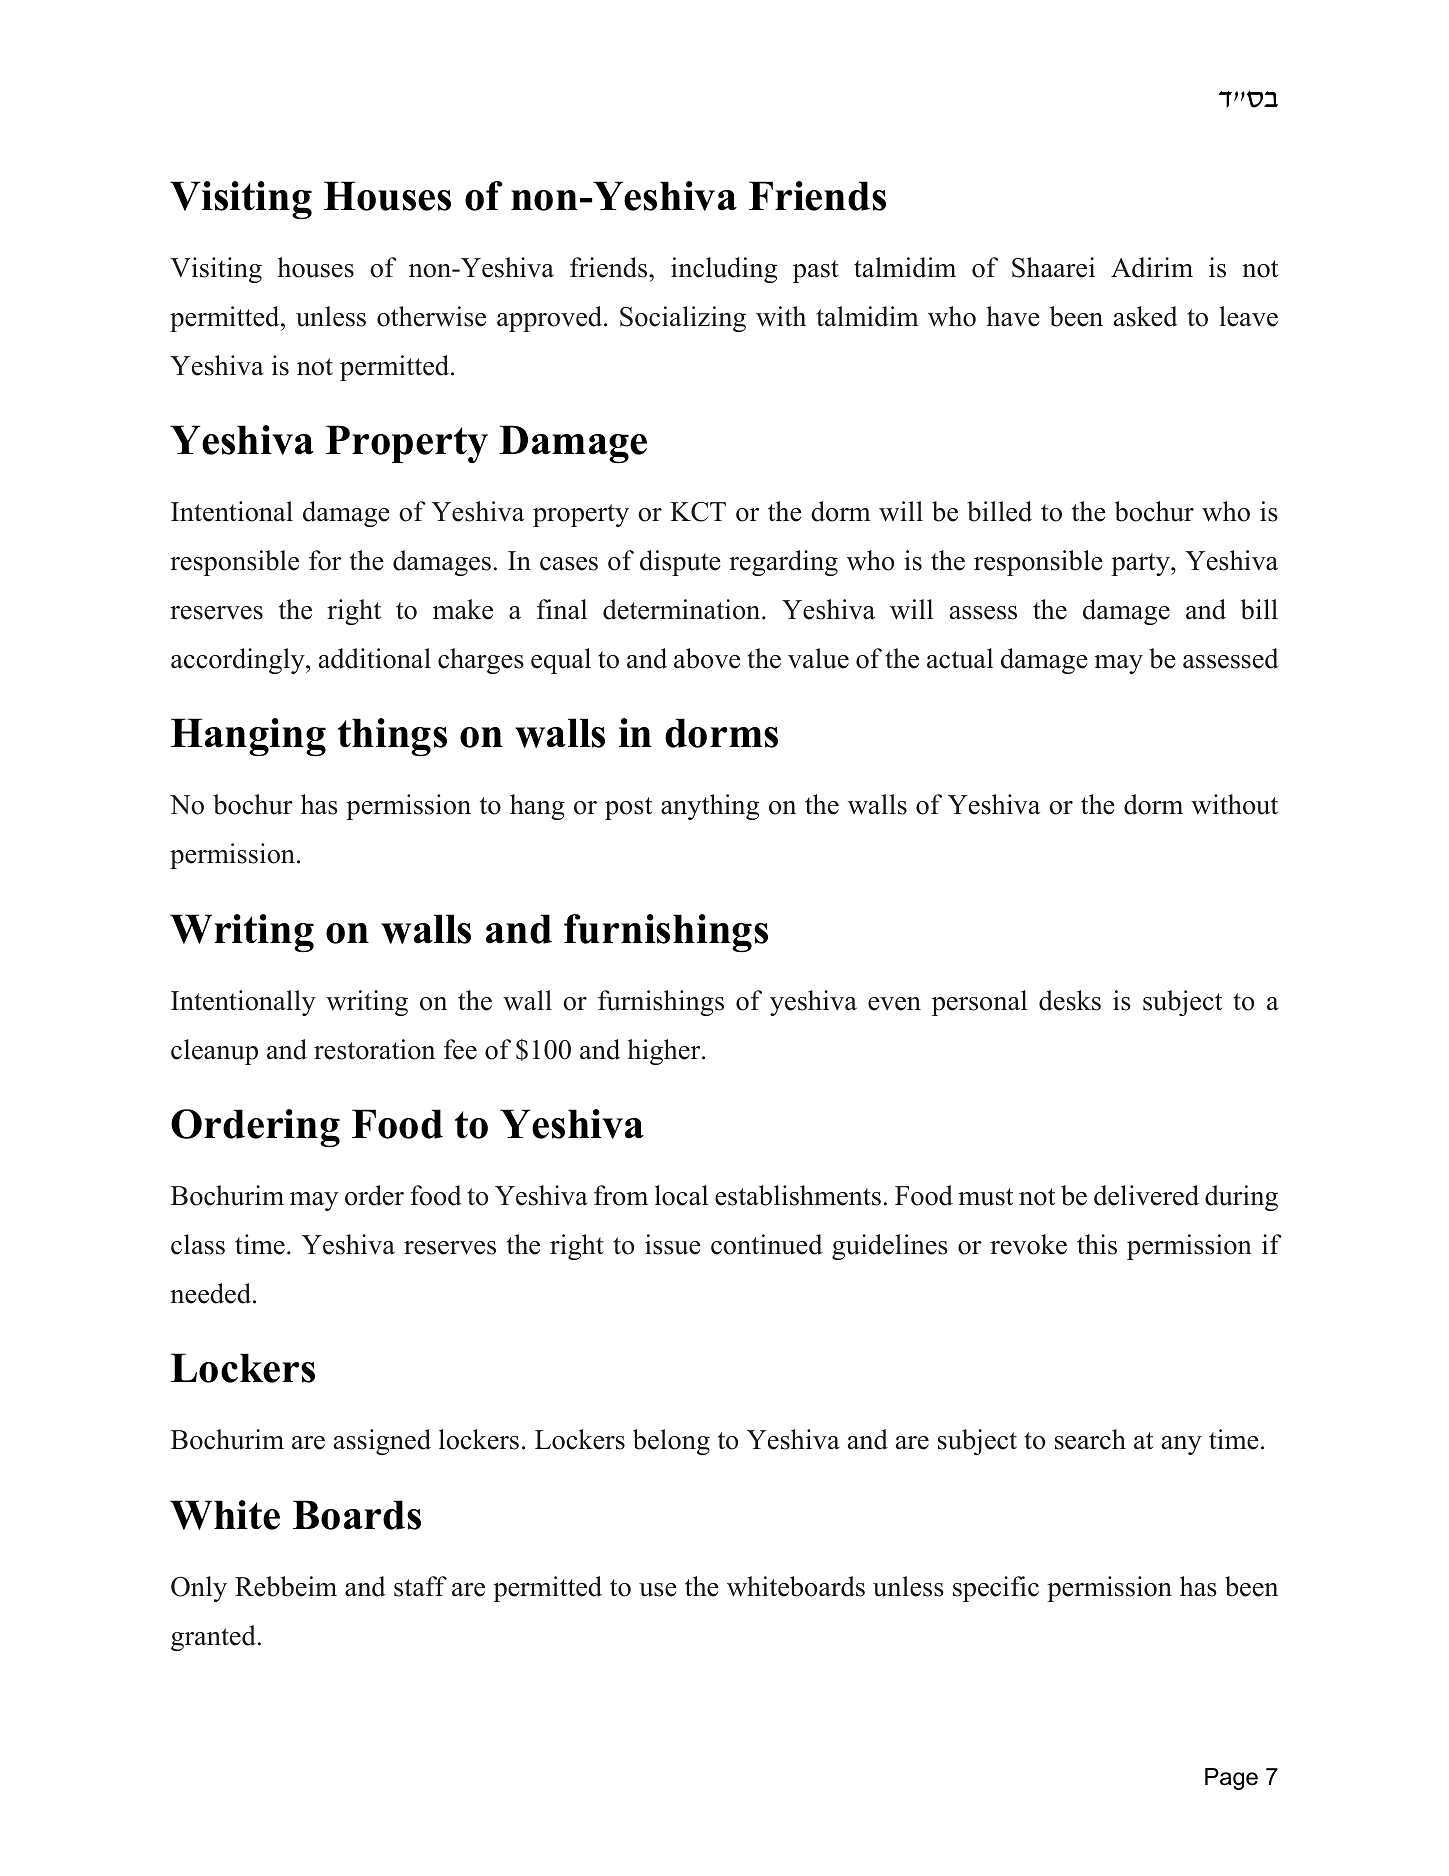  Describe the element at coordinates (431, 316) in the image. I see `otherwise` at that location.
